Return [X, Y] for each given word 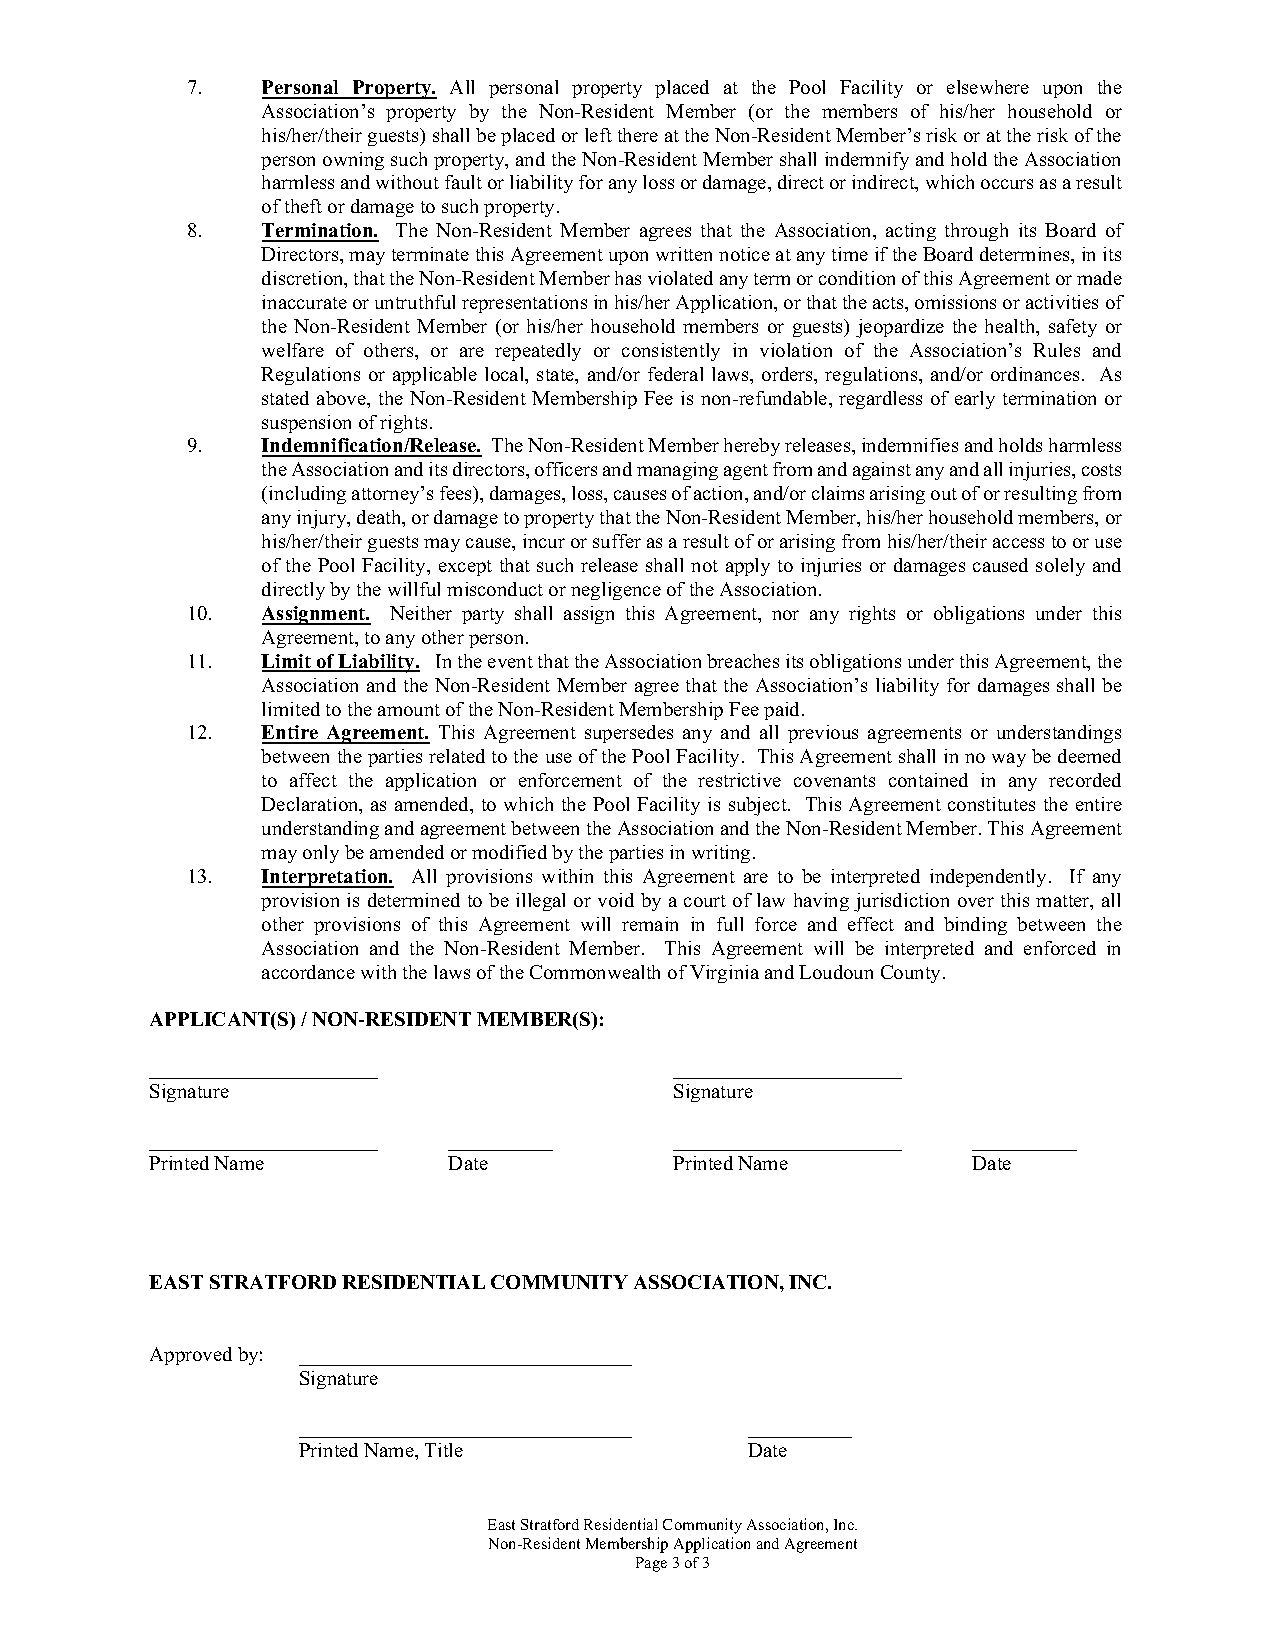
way [1009, 760]
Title [444, 1450]
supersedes [629, 734]
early [975, 400]
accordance [308, 972]
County [912, 974]
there [638, 135]
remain [650, 924]
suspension [306, 424]
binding [975, 926]
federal [675, 374]
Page [651, 1564]
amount [409, 710]
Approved [191, 1356]
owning [353, 161]
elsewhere [988, 87]
